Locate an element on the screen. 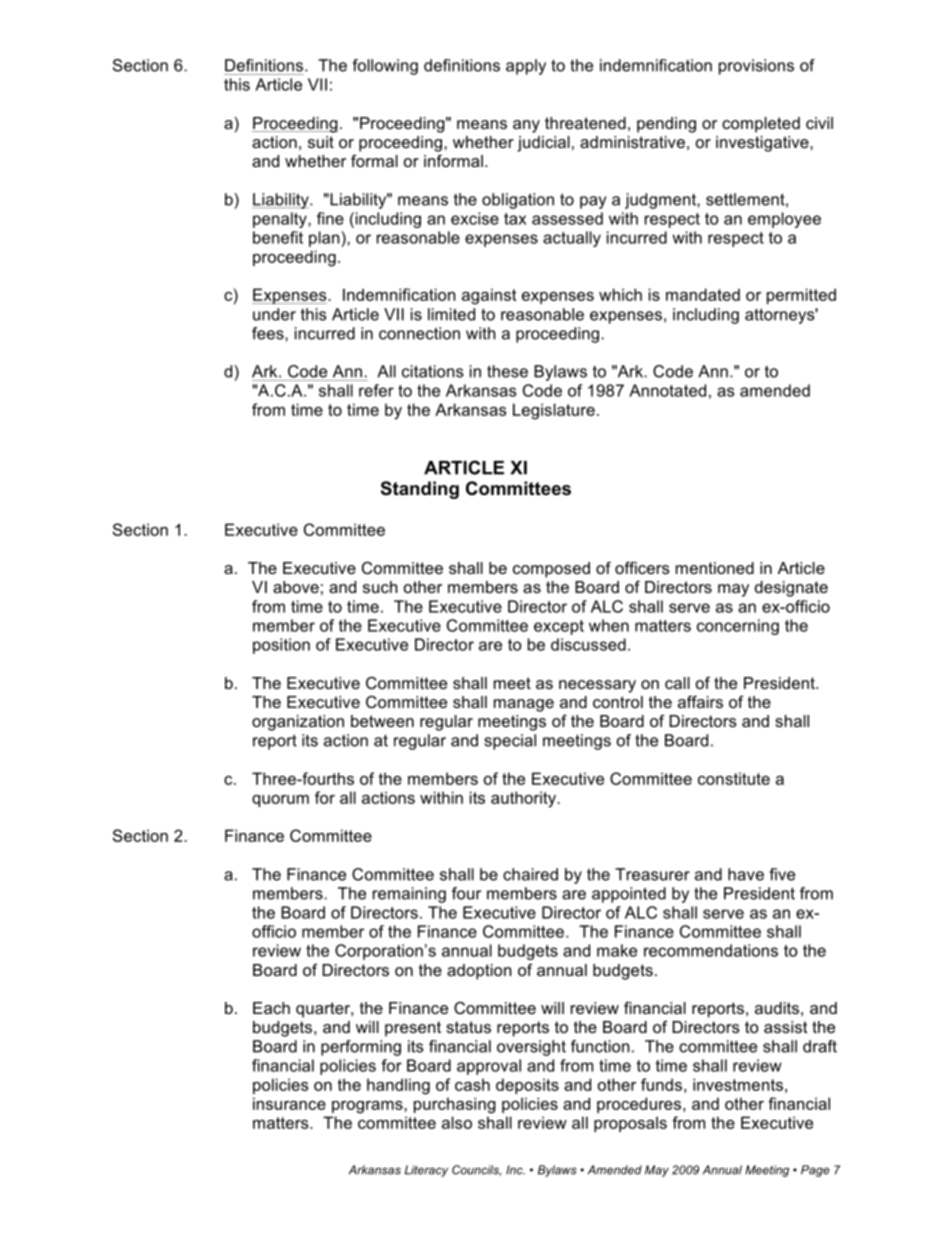  any is located at coordinates (526, 126).
